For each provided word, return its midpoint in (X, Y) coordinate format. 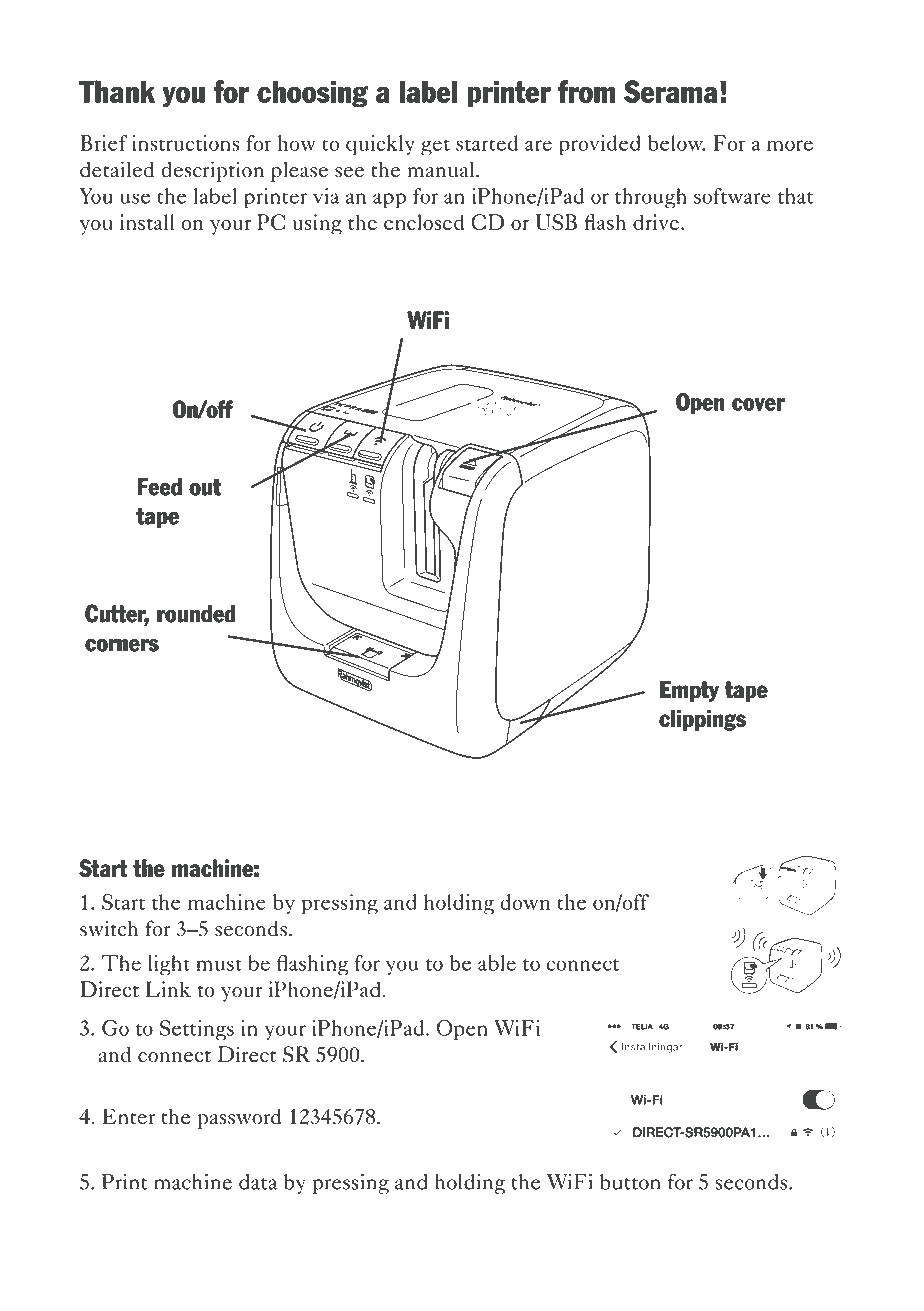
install (147, 222)
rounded (196, 614)
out (205, 487)
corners (122, 645)
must (219, 965)
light (169, 965)
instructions (185, 143)
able (497, 963)
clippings (702, 720)
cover (758, 404)
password (239, 1119)
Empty (689, 691)
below (676, 143)
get (435, 147)
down (525, 902)
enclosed (424, 222)
